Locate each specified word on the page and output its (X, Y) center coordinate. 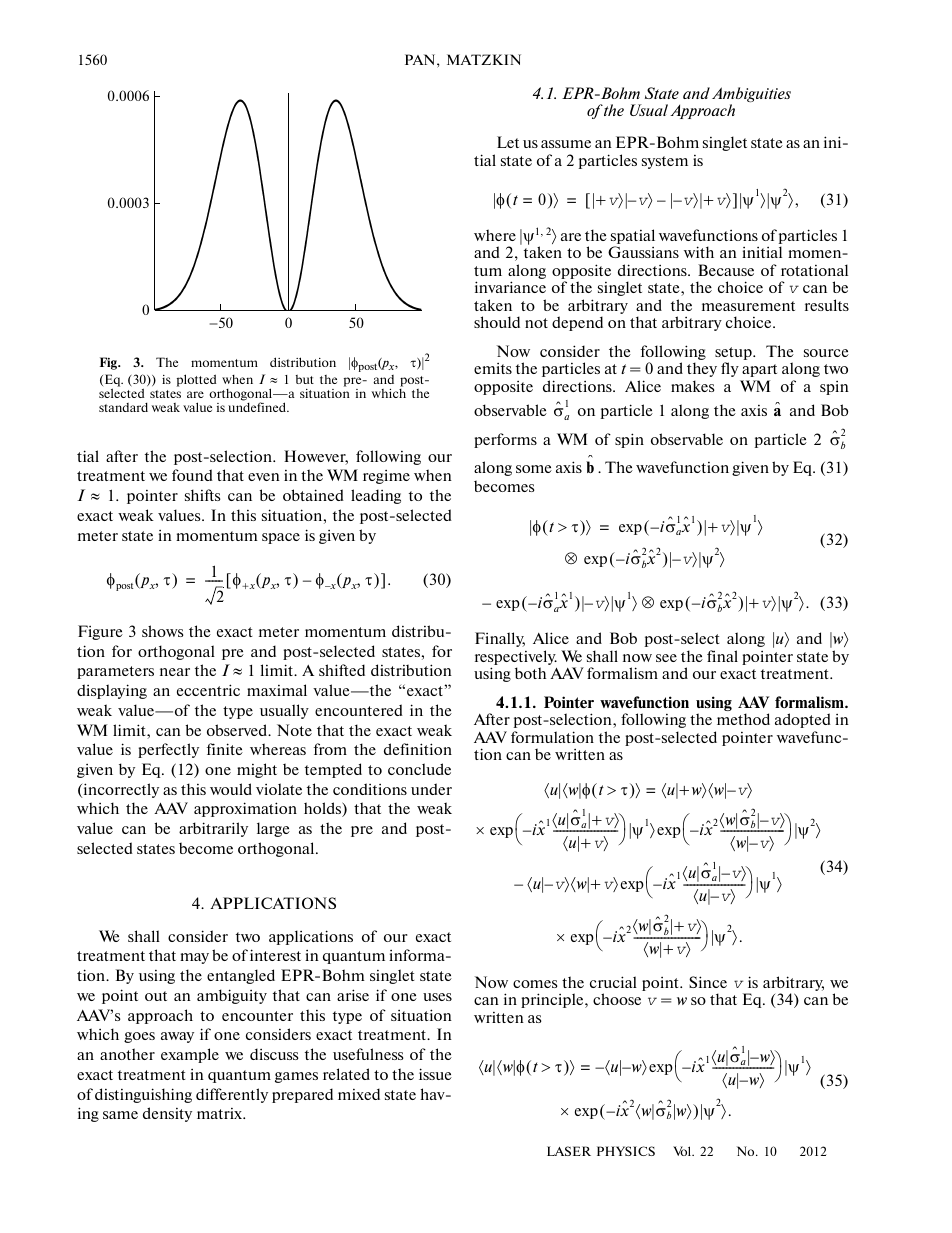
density (167, 1114)
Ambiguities (751, 96)
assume (566, 144)
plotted (196, 380)
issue (435, 1074)
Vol (683, 1151)
